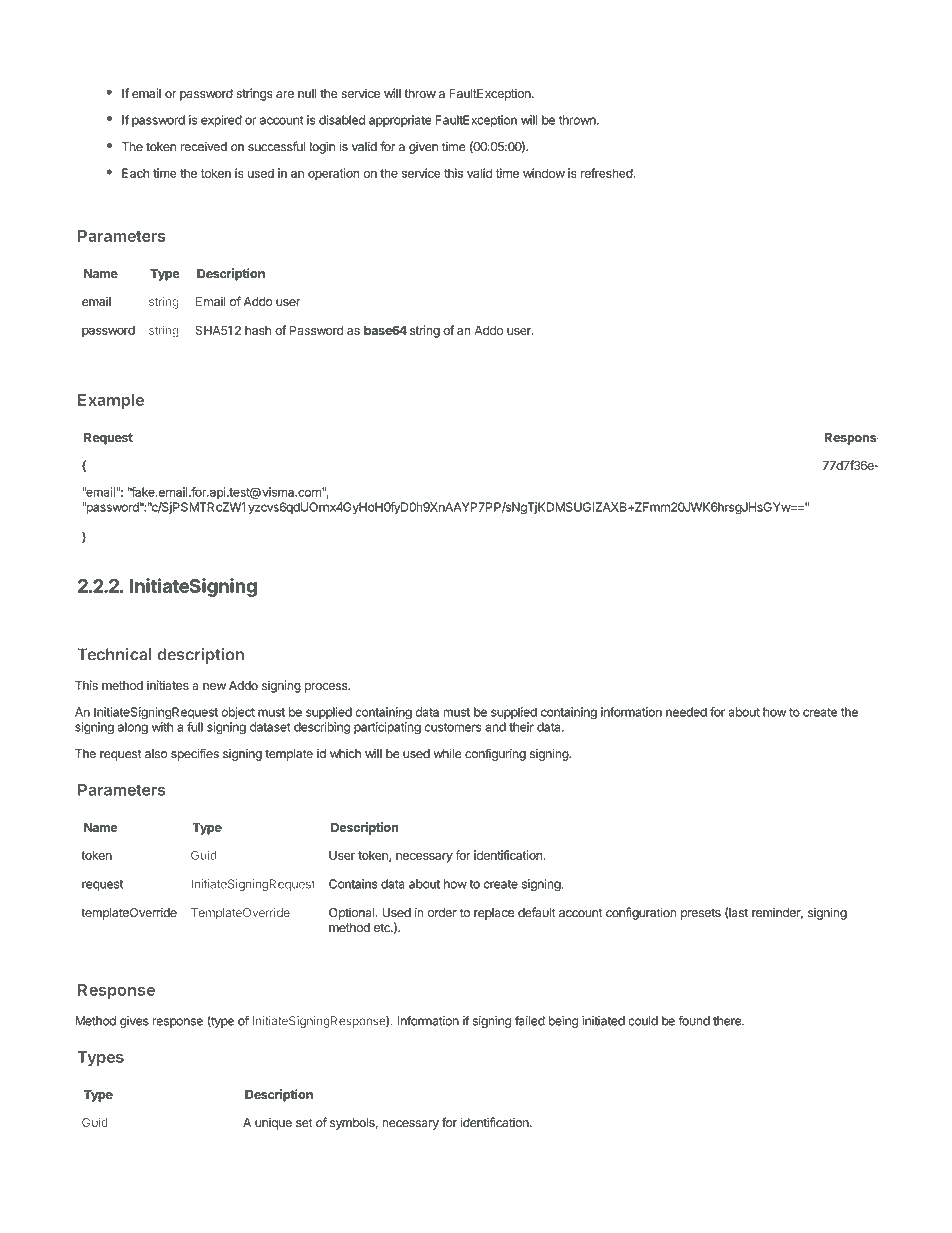 This screenshot has width=952, height=1233. What do you see at coordinates (400, 121) in the screenshot?
I see `appropriate` at bounding box center [400, 121].
